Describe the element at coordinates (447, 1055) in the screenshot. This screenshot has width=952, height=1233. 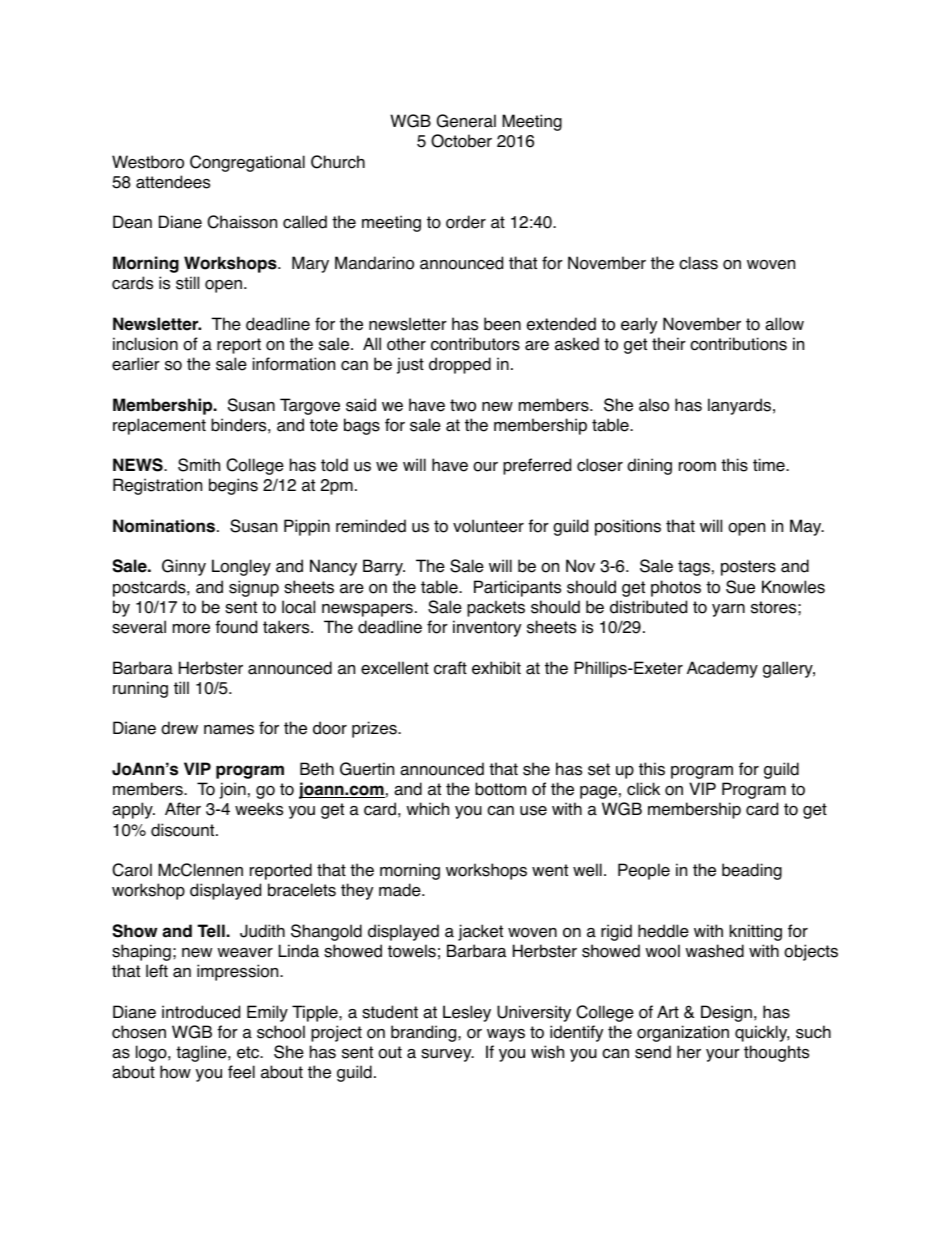
I see `survey` at that location.
